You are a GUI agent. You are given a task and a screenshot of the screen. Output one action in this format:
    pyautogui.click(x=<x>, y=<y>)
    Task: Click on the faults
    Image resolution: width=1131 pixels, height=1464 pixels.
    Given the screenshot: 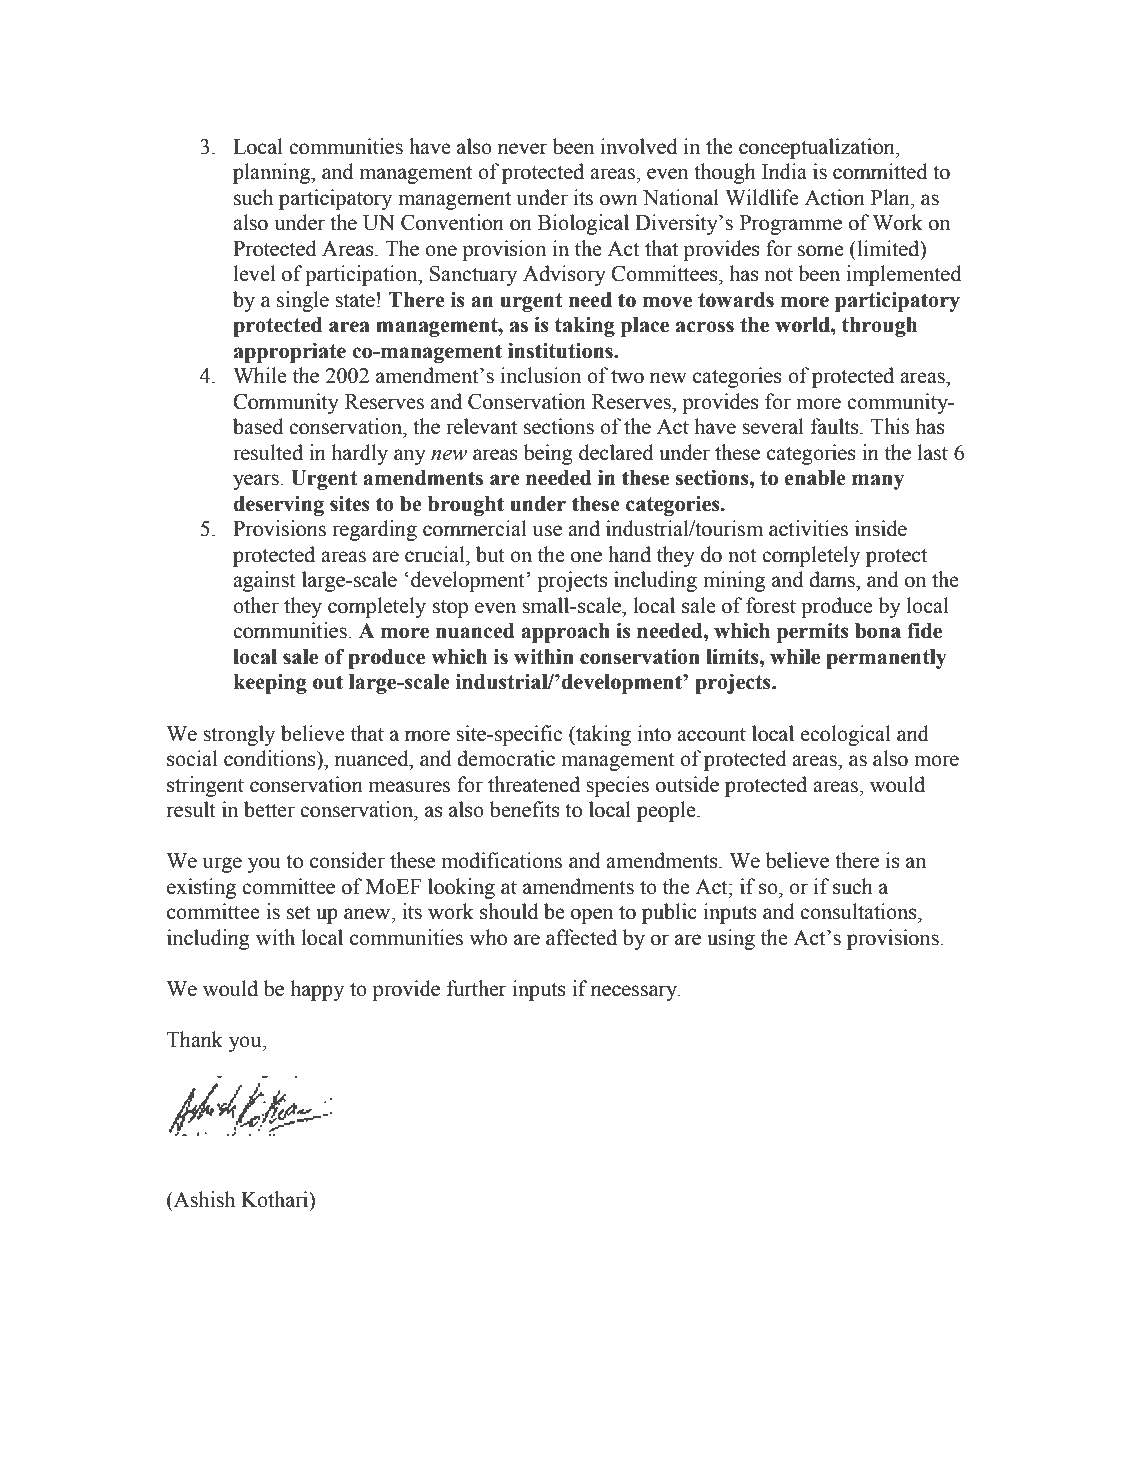 What is the action you would take?
    pyautogui.click(x=836, y=426)
